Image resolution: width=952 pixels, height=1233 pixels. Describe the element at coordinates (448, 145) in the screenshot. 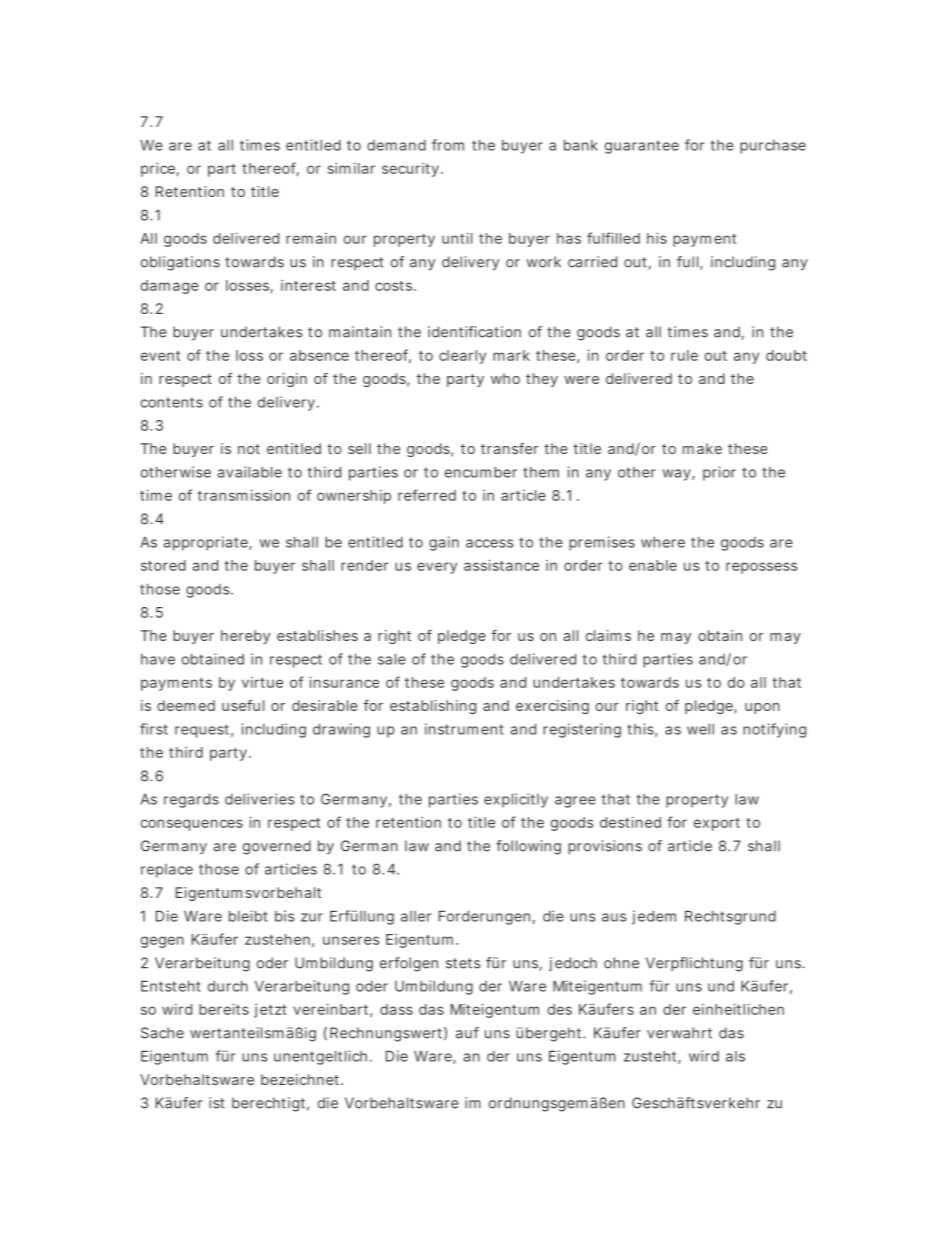

I see `from` at that location.
